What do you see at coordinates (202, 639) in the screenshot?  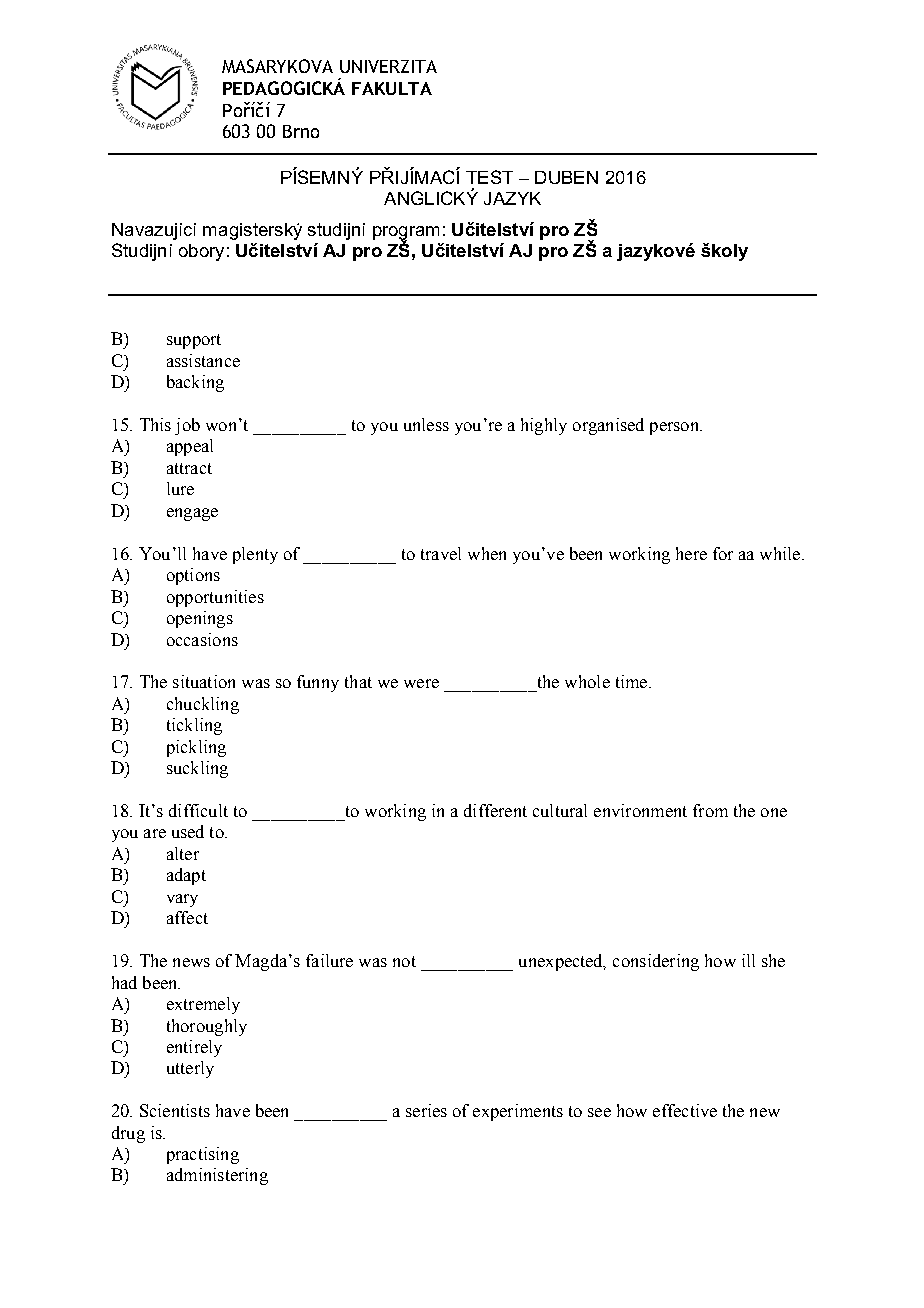 I see `occasions` at bounding box center [202, 639].
